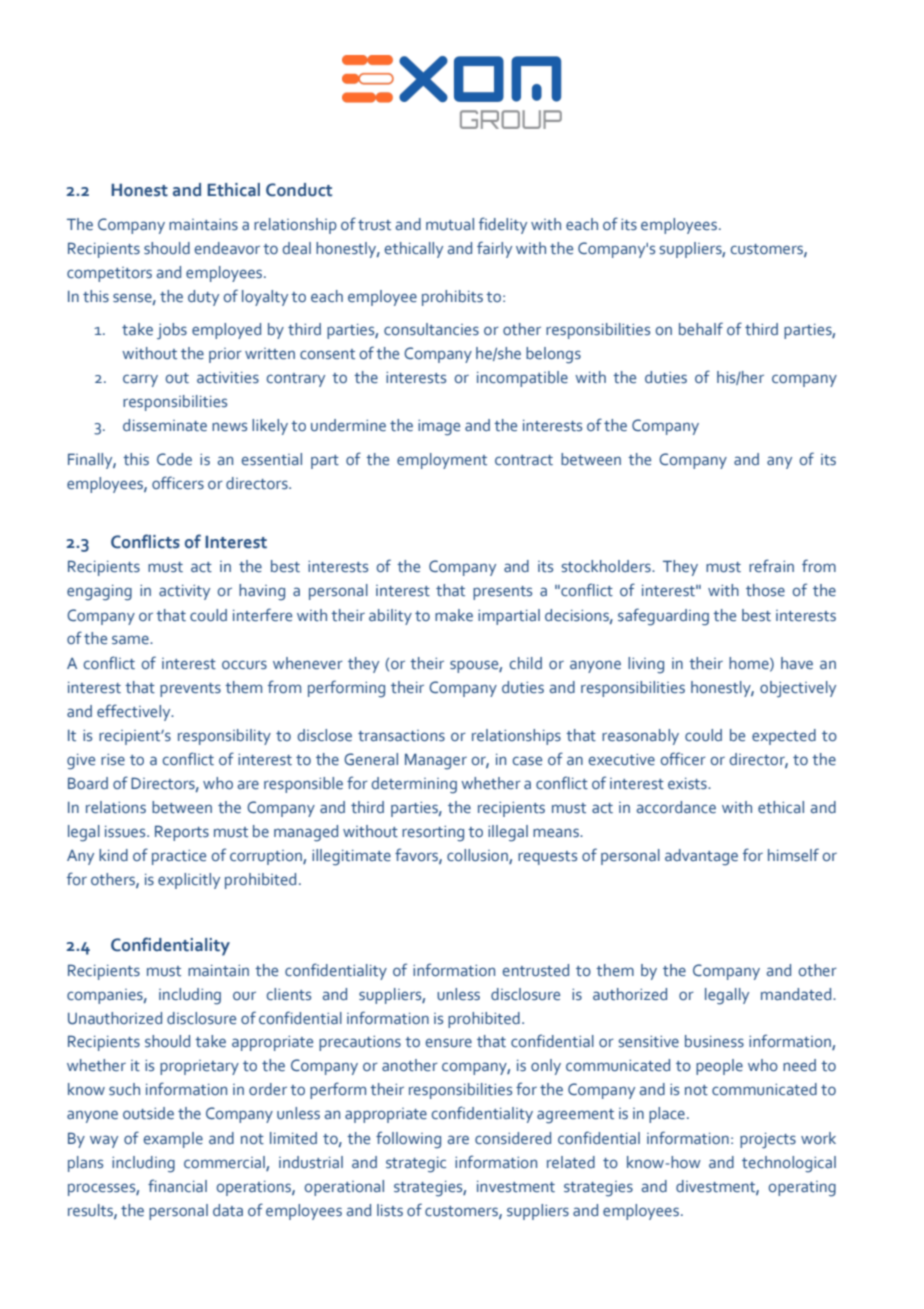 The width and height of the document is (924, 1309). I want to click on mandated, so click(797, 994).
